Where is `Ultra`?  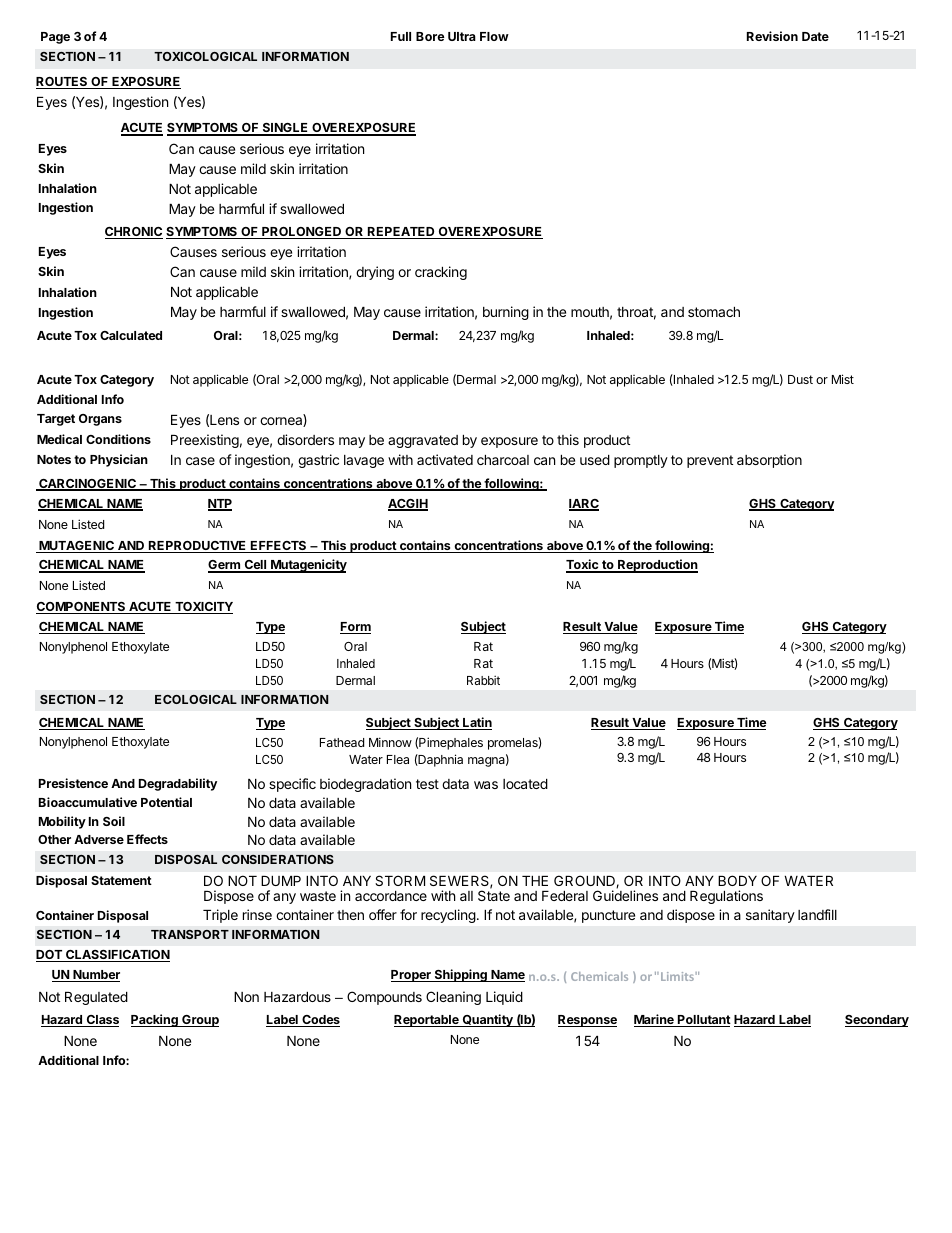
Ultra is located at coordinates (462, 36).
